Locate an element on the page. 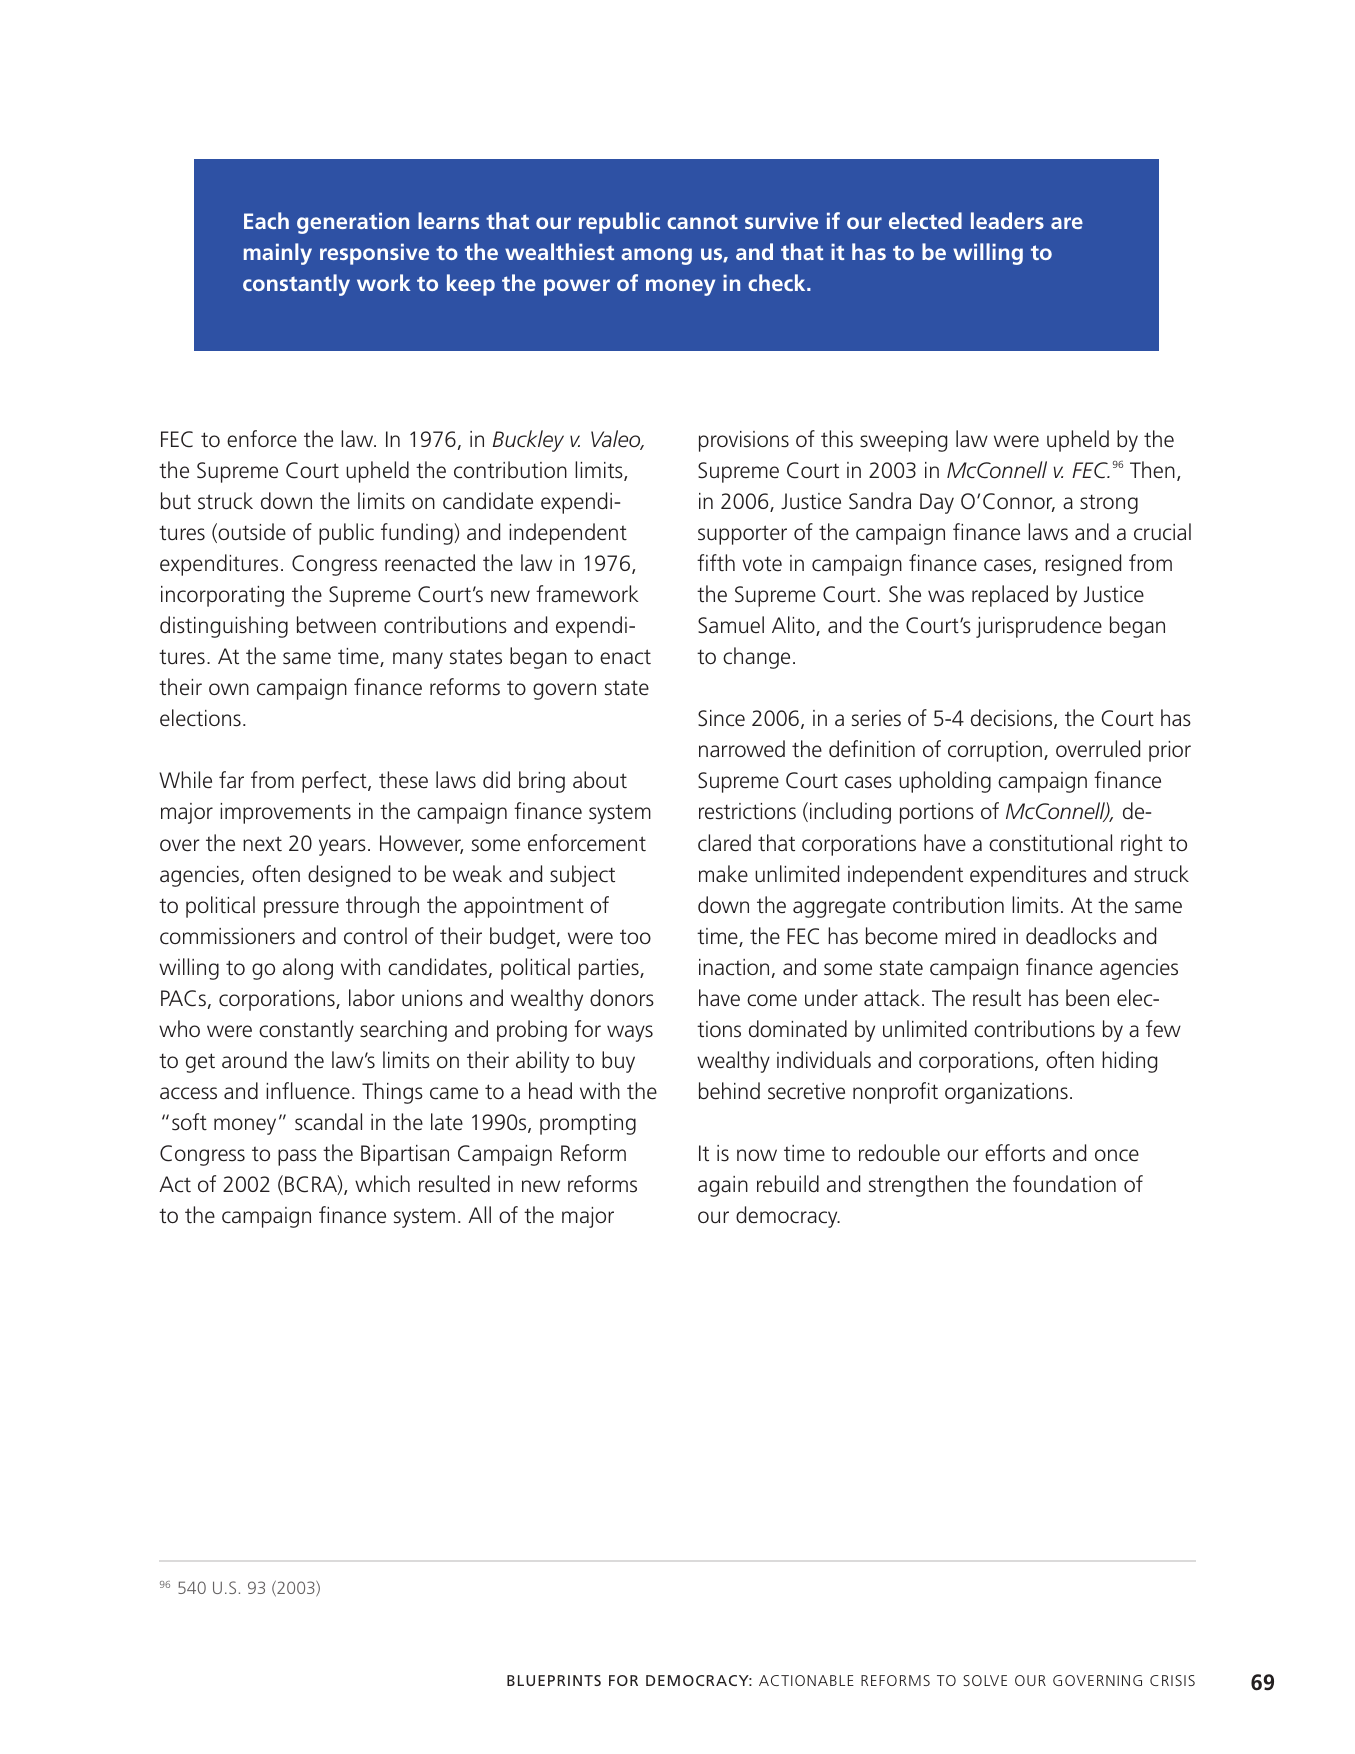  Samuel is located at coordinates (731, 624).
